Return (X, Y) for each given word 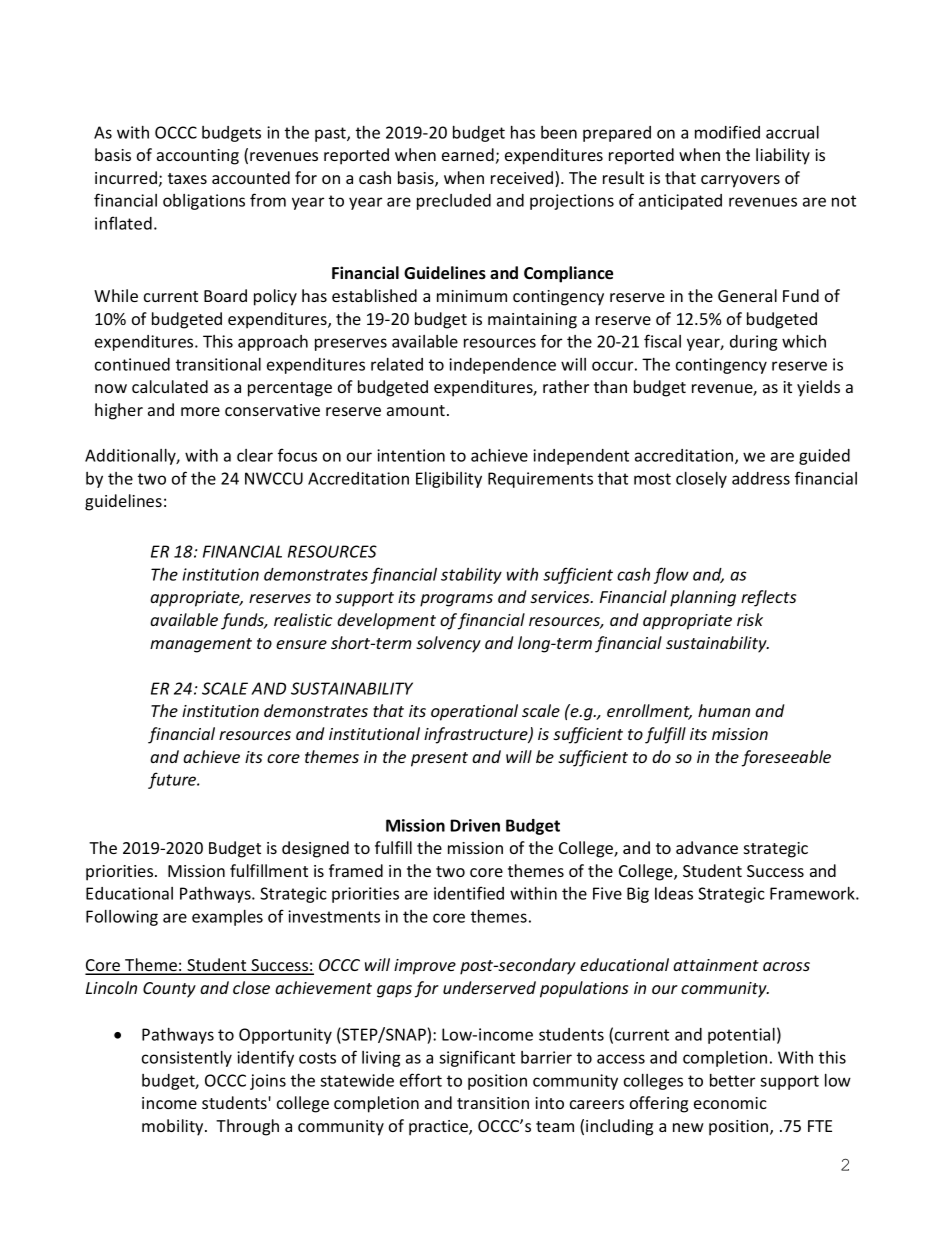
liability (783, 156)
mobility (174, 1127)
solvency (448, 644)
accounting (198, 157)
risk (750, 619)
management (201, 645)
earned (468, 154)
